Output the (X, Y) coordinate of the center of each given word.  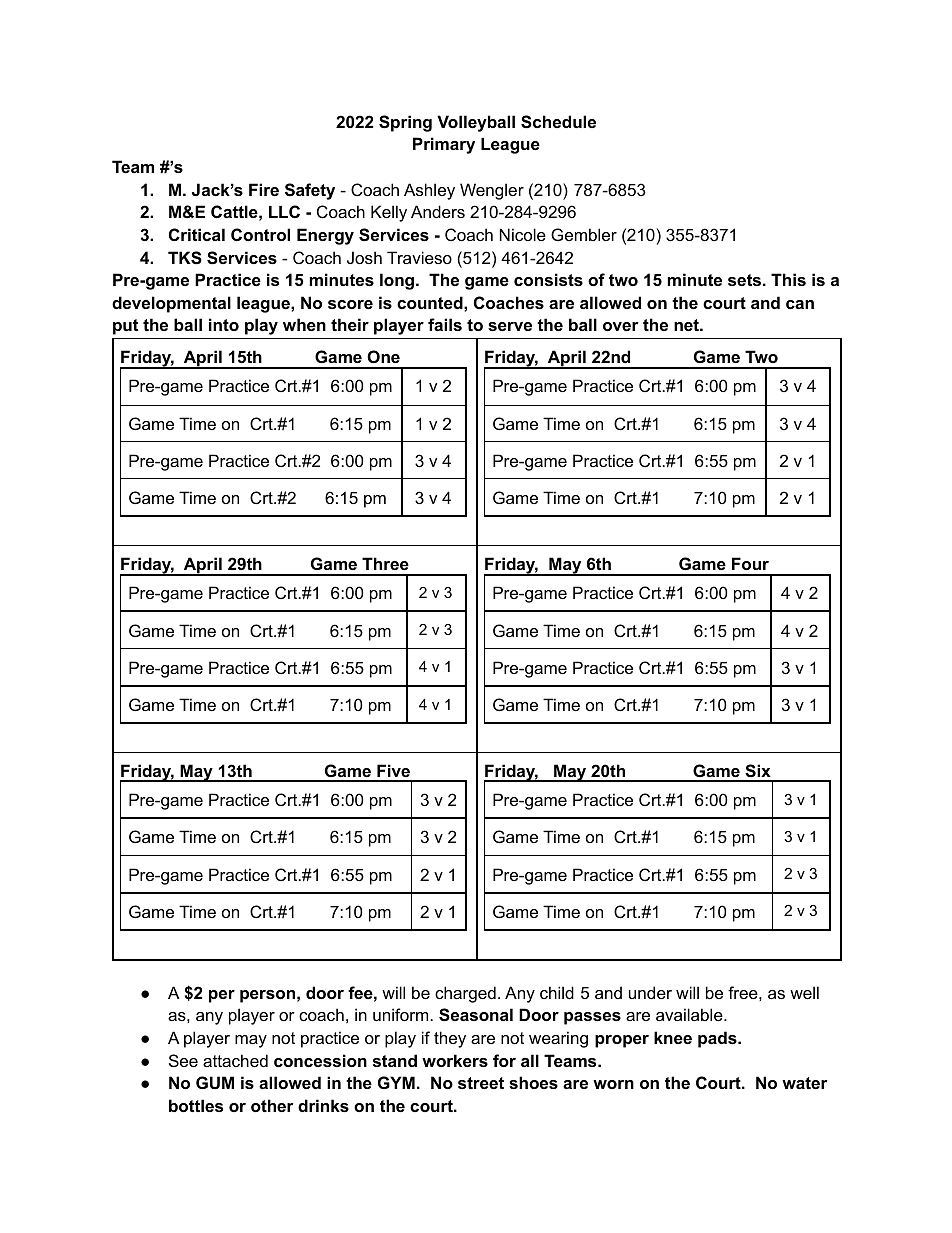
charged (465, 994)
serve (510, 326)
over (621, 326)
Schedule (558, 122)
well (804, 992)
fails (445, 324)
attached (235, 1060)
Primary (444, 145)
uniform (400, 1014)
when (304, 324)
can (800, 304)
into (224, 324)
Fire (264, 189)
